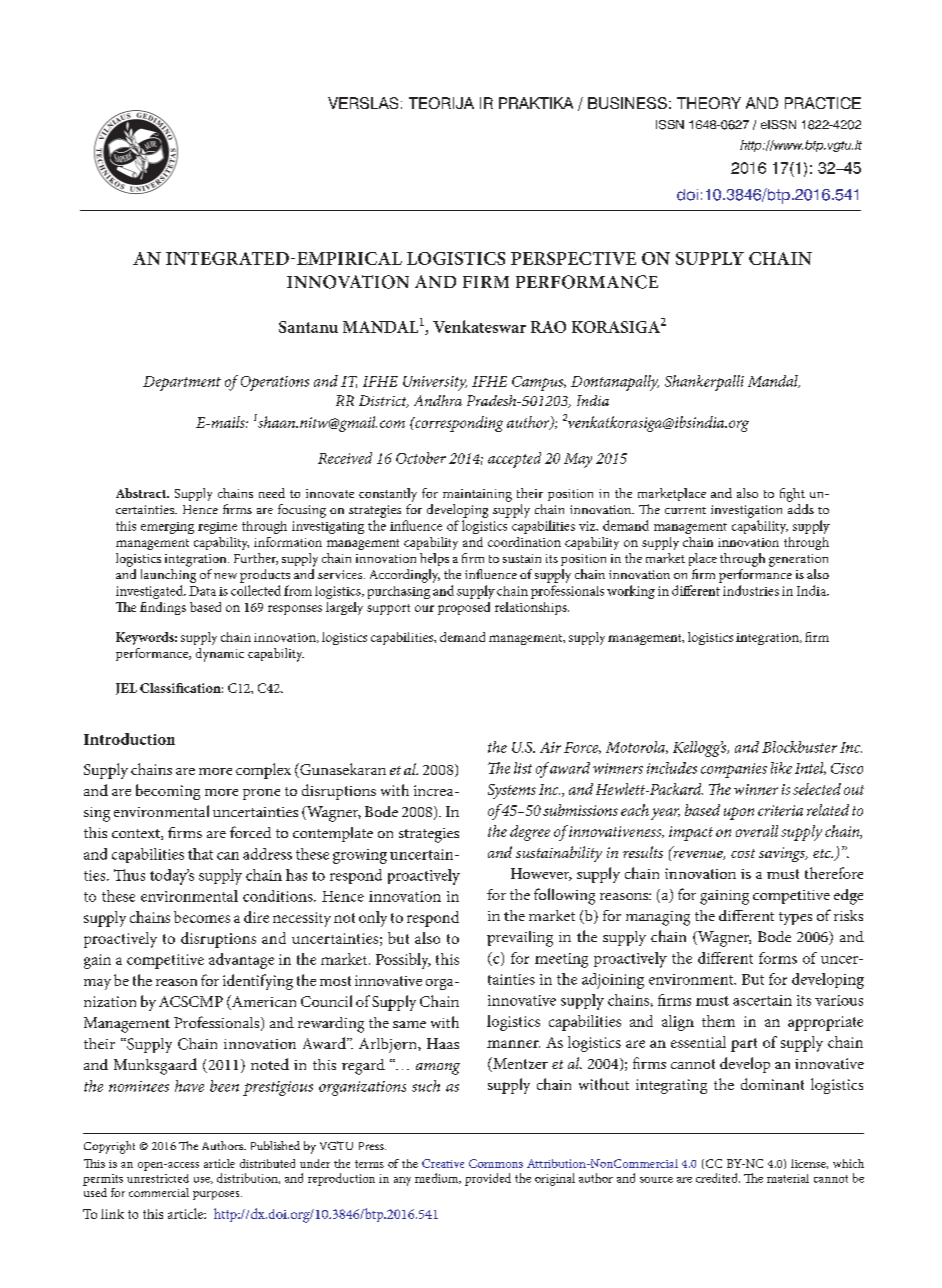  What do you see at coordinates (158, 1178) in the image?
I see `unrestricted` at bounding box center [158, 1178].
